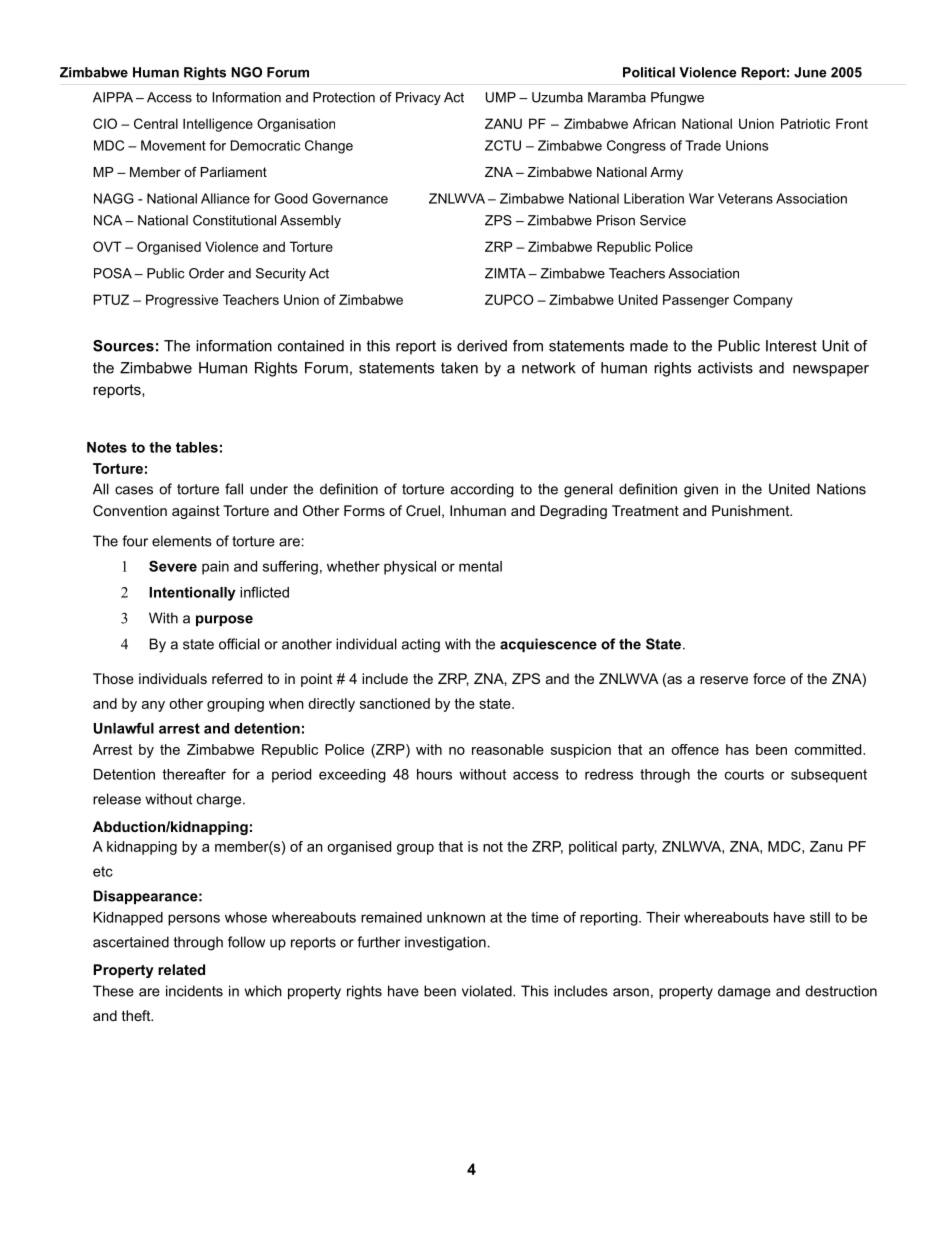 The height and width of the screenshot is (1233, 952). I want to click on courts, so click(744, 774).
